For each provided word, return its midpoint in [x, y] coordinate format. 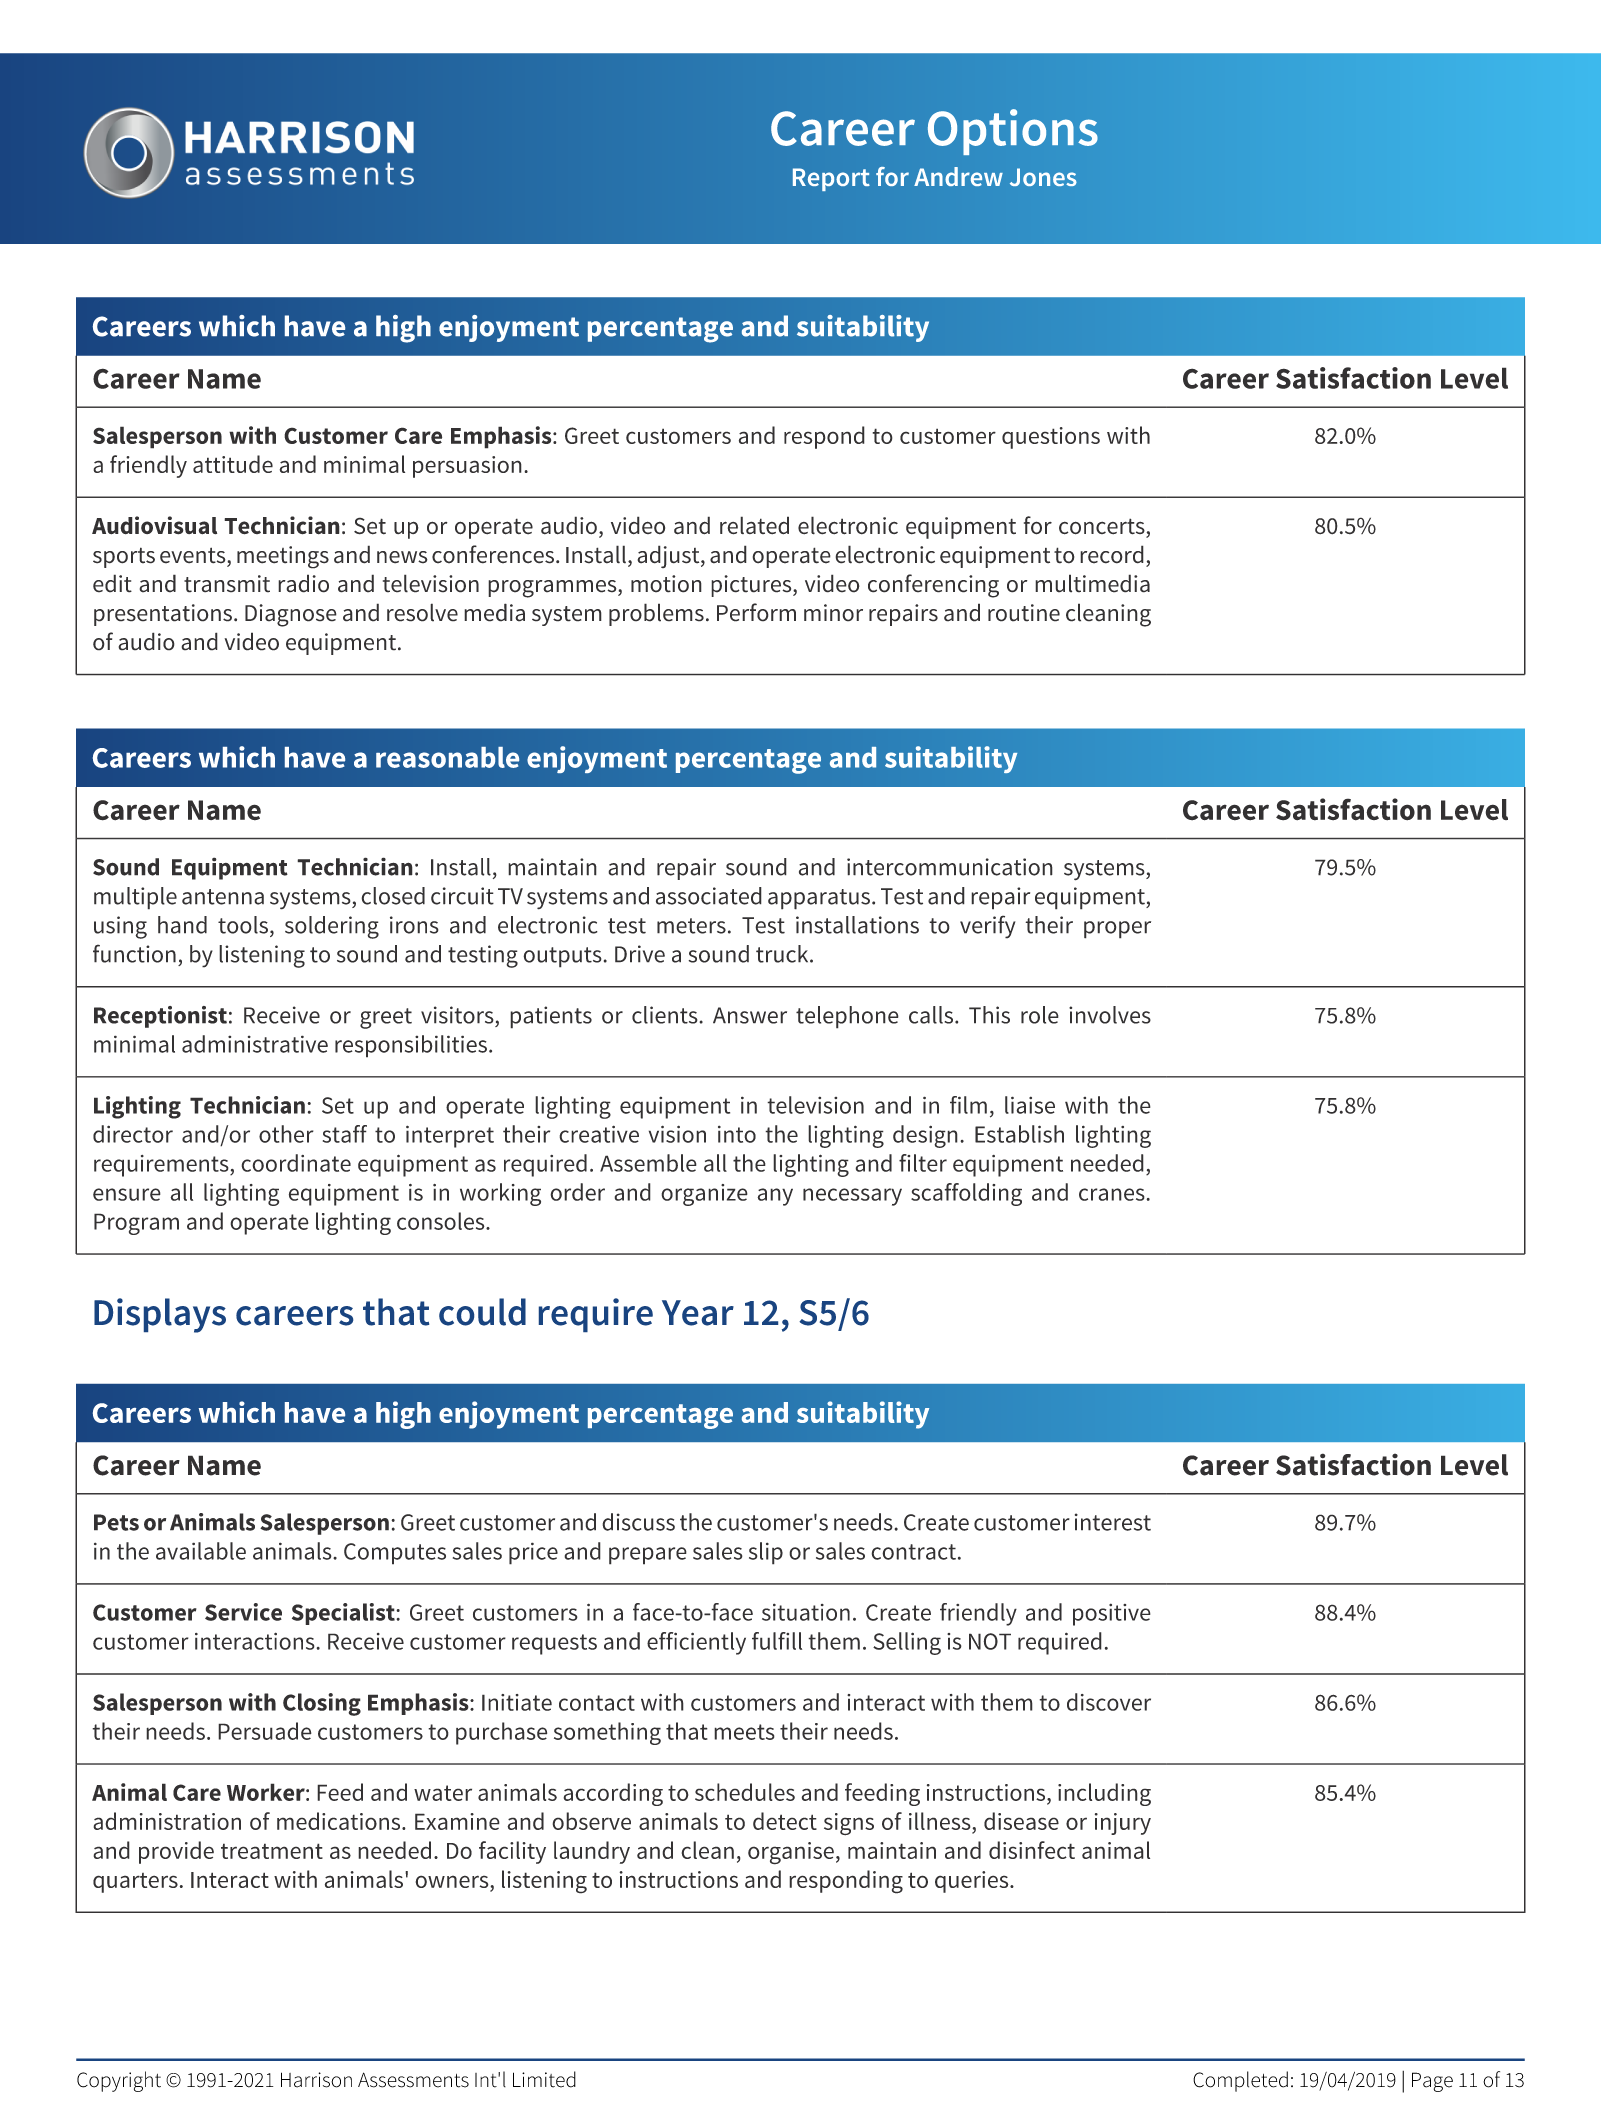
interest [1113, 1522]
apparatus [819, 899]
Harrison [316, 2080]
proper [1117, 930]
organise [791, 1853]
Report [831, 179]
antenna [223, 897]
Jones [1043, 177]
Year [698, 1313]
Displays [160, 1315]
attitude [233, 464]
